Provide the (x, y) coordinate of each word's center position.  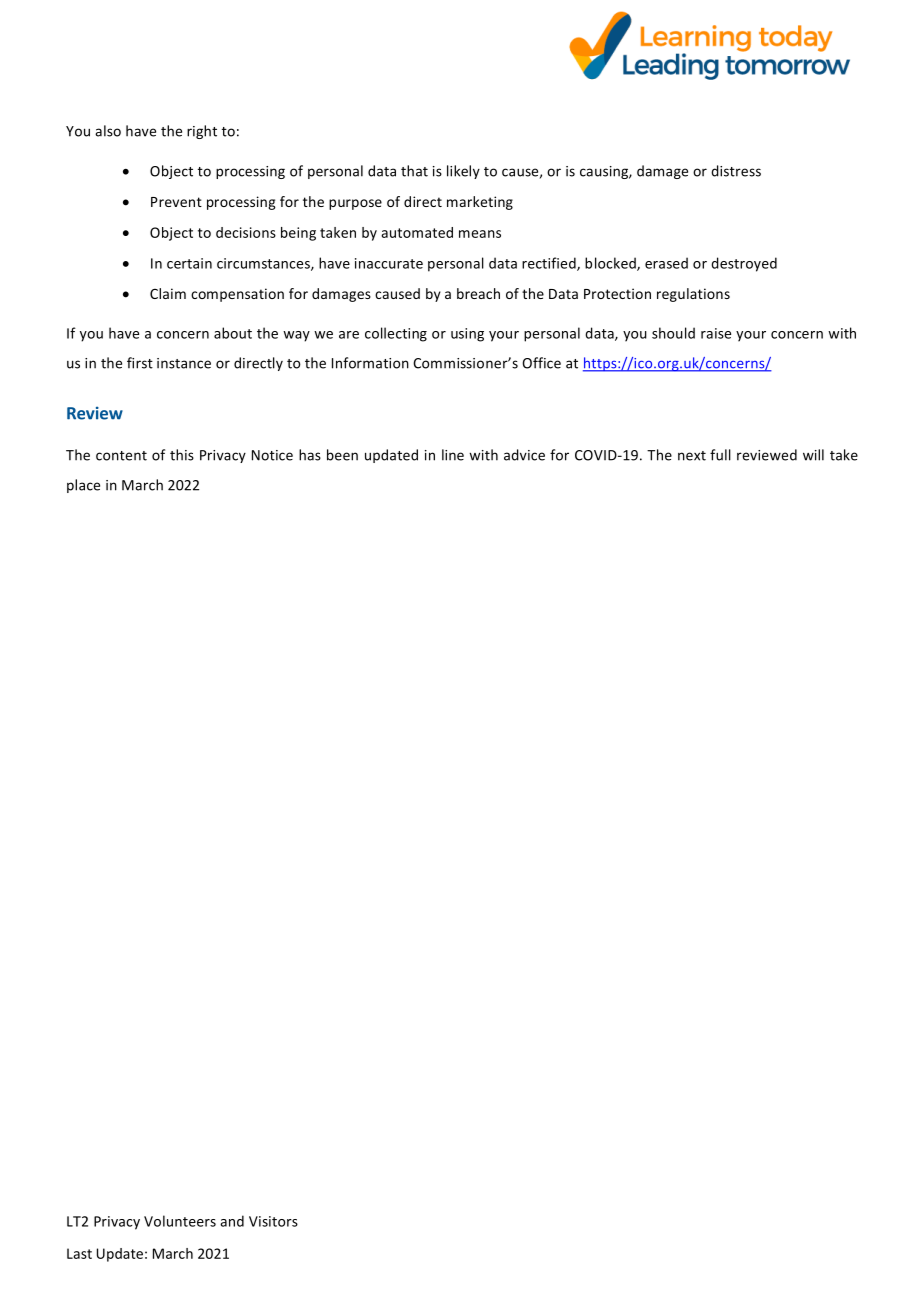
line (453, 455)
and (232, 1221)
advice (524, 455)
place (83, 486)
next (692, 456)
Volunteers (180, 1221)
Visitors (273, 1221)
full (720, 455)
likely (463, 172)
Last (79, 1253)
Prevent (176, 202)
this (182, 455)
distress (736, 171)
